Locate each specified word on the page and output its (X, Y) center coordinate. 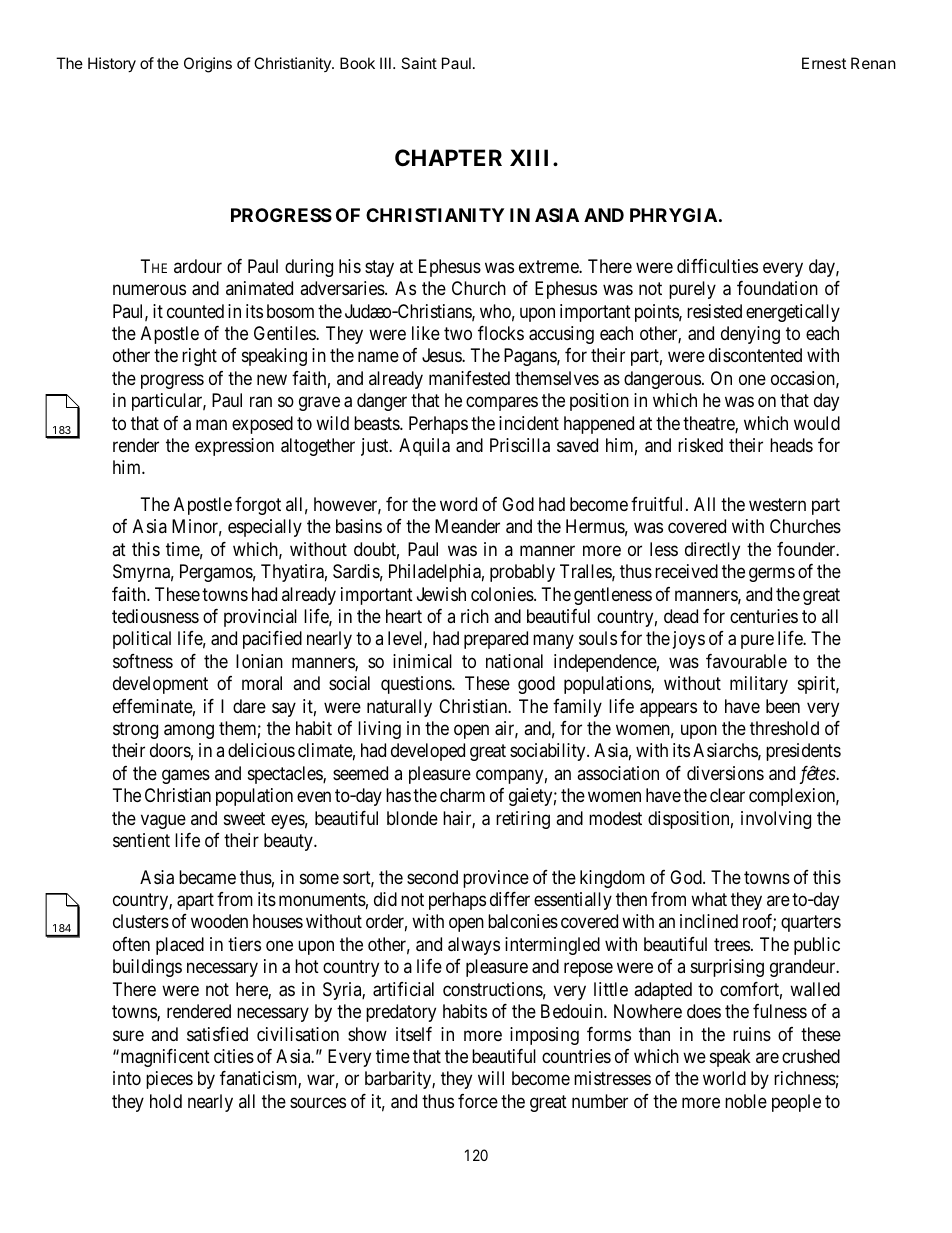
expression (234, 447)
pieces (169, 1080)
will (491, 1078)
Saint (419, 63)
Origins (208, 65)
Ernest (824, 63)
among (189, 731)
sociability (549, 752)
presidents (803, 752)
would (817, 423)
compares (502, 404)
